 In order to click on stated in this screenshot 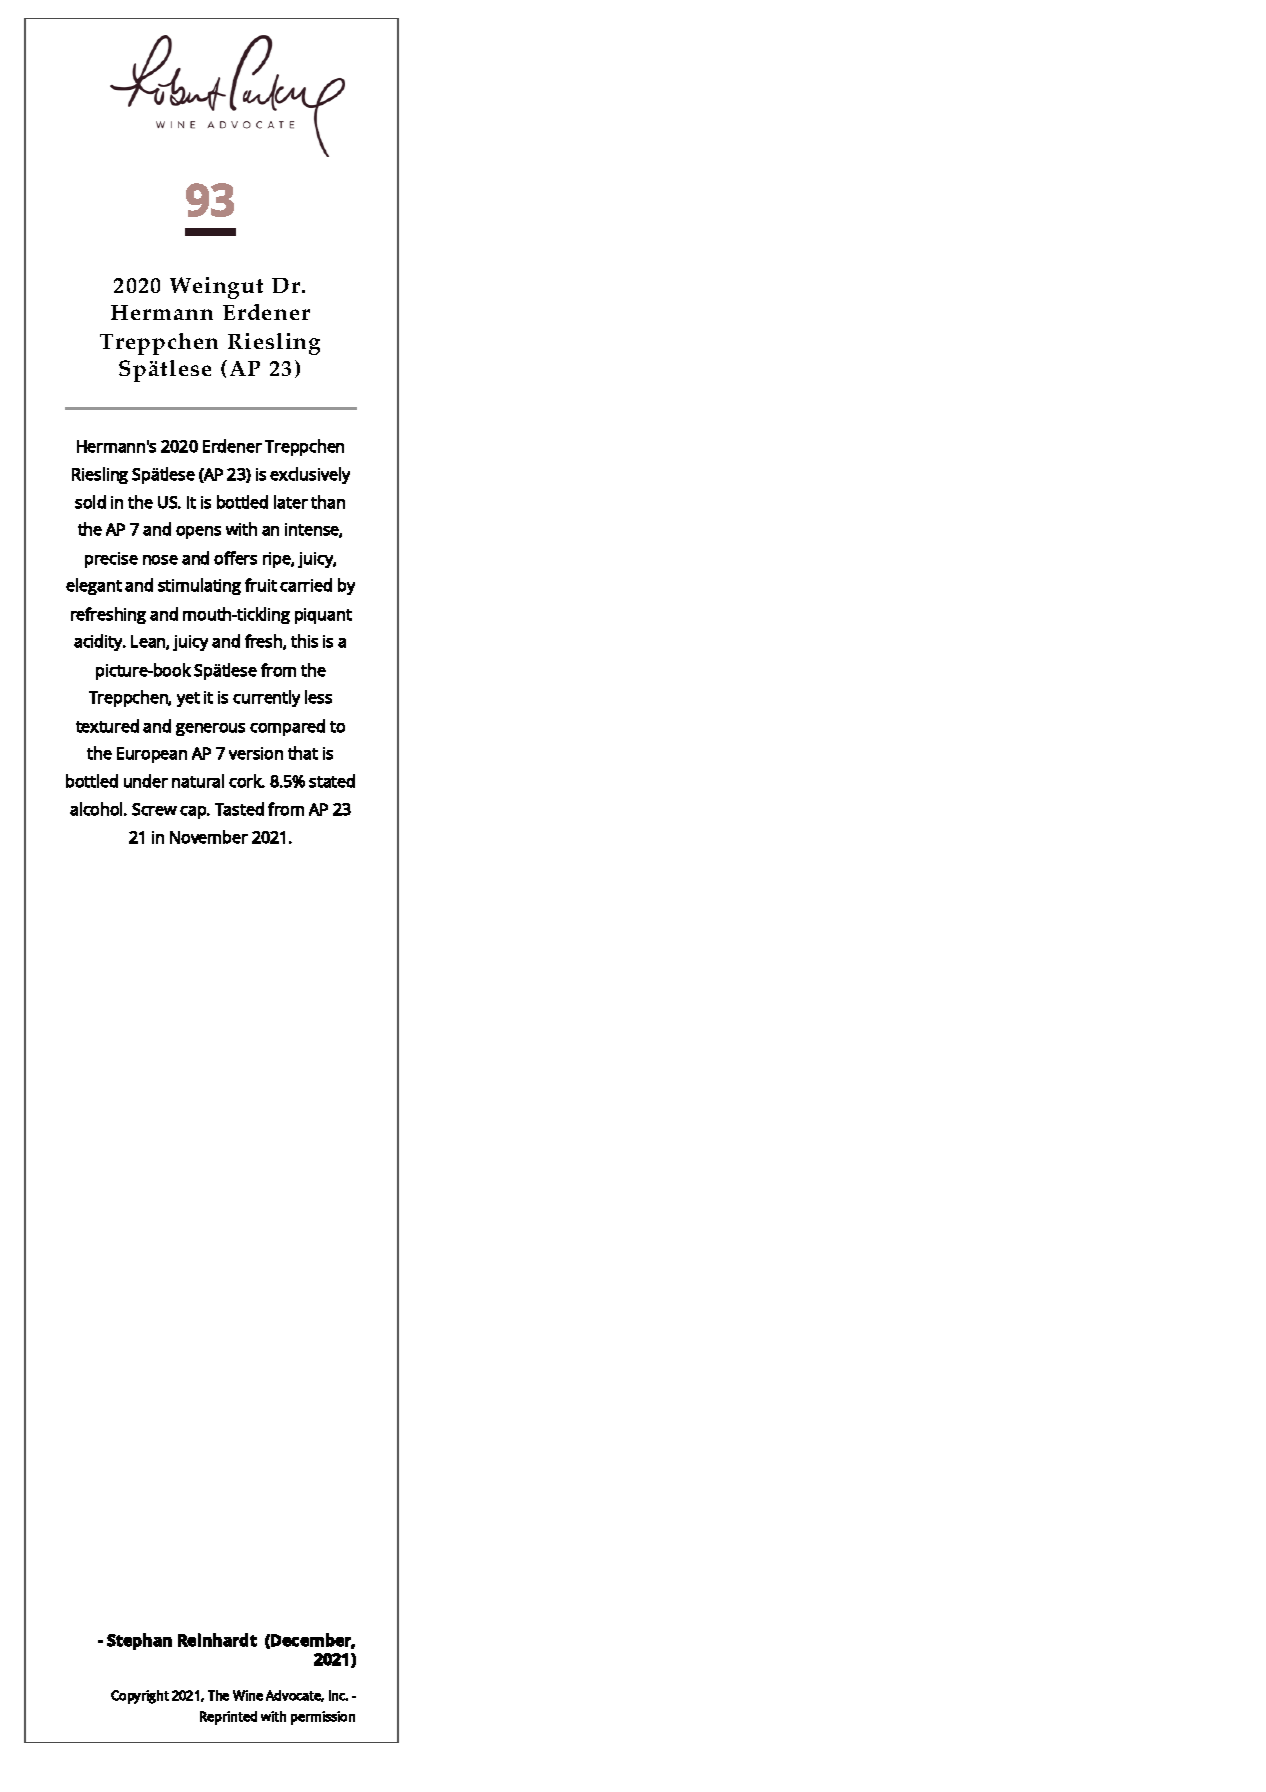, I will do `click(332, 781)`.
